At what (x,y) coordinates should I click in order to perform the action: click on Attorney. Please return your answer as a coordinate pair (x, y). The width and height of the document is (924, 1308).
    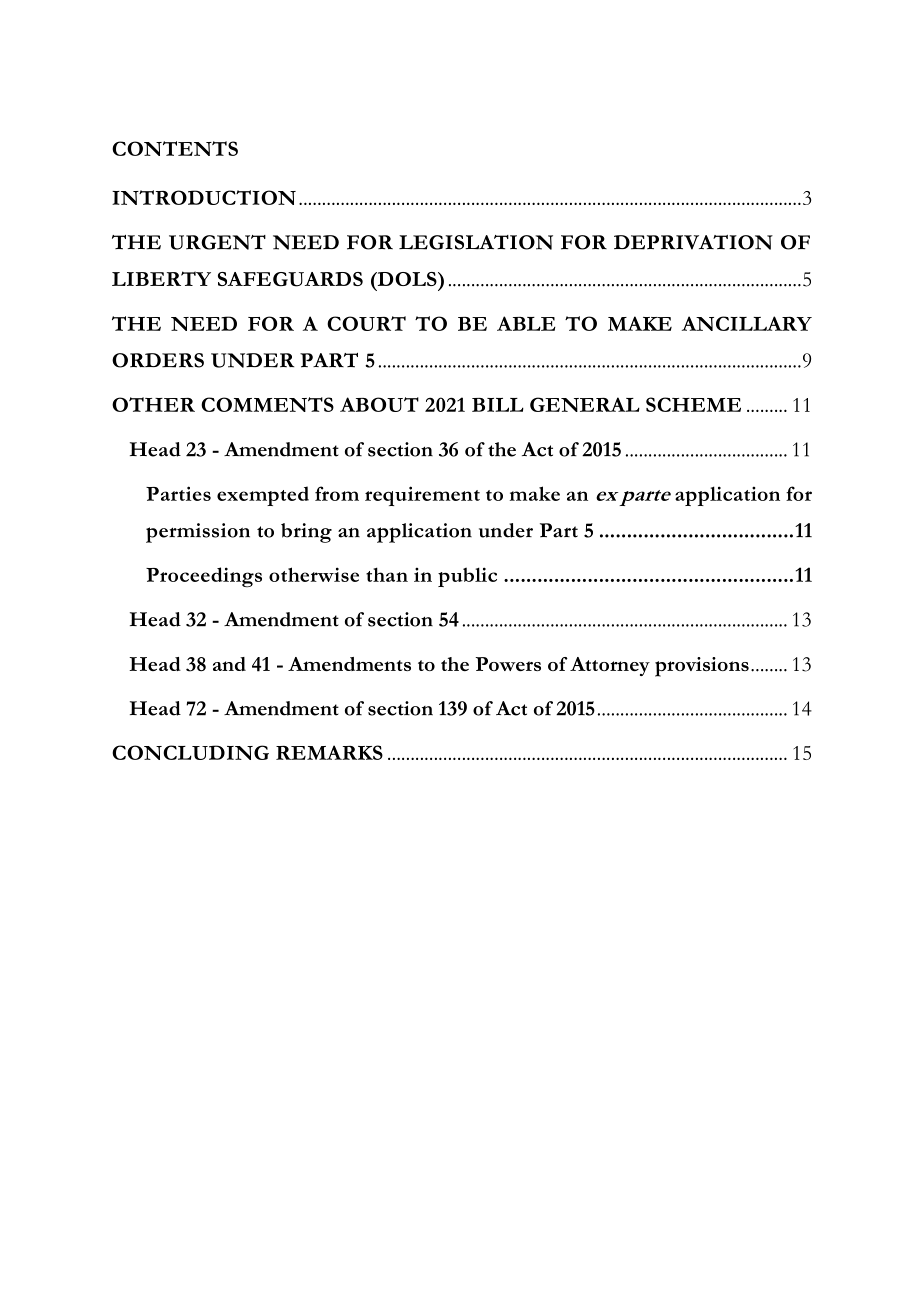
    Looking at the image, I should click on (610, 666).
